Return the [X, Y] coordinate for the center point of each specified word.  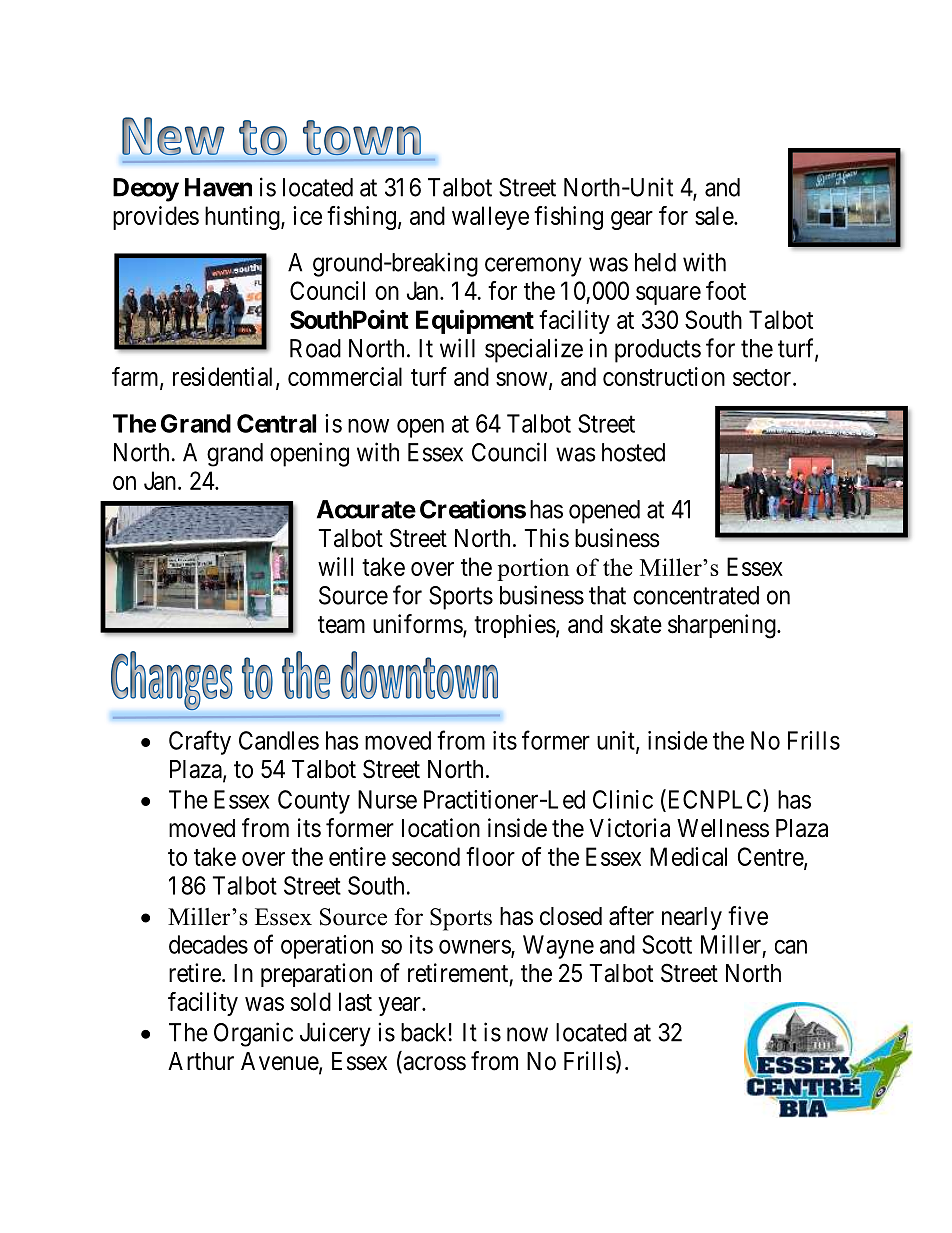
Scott [667, 944]
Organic [253, 1034]
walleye [490, 218]
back [423, 1032]
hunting [243, 218]
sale [715, 215]
